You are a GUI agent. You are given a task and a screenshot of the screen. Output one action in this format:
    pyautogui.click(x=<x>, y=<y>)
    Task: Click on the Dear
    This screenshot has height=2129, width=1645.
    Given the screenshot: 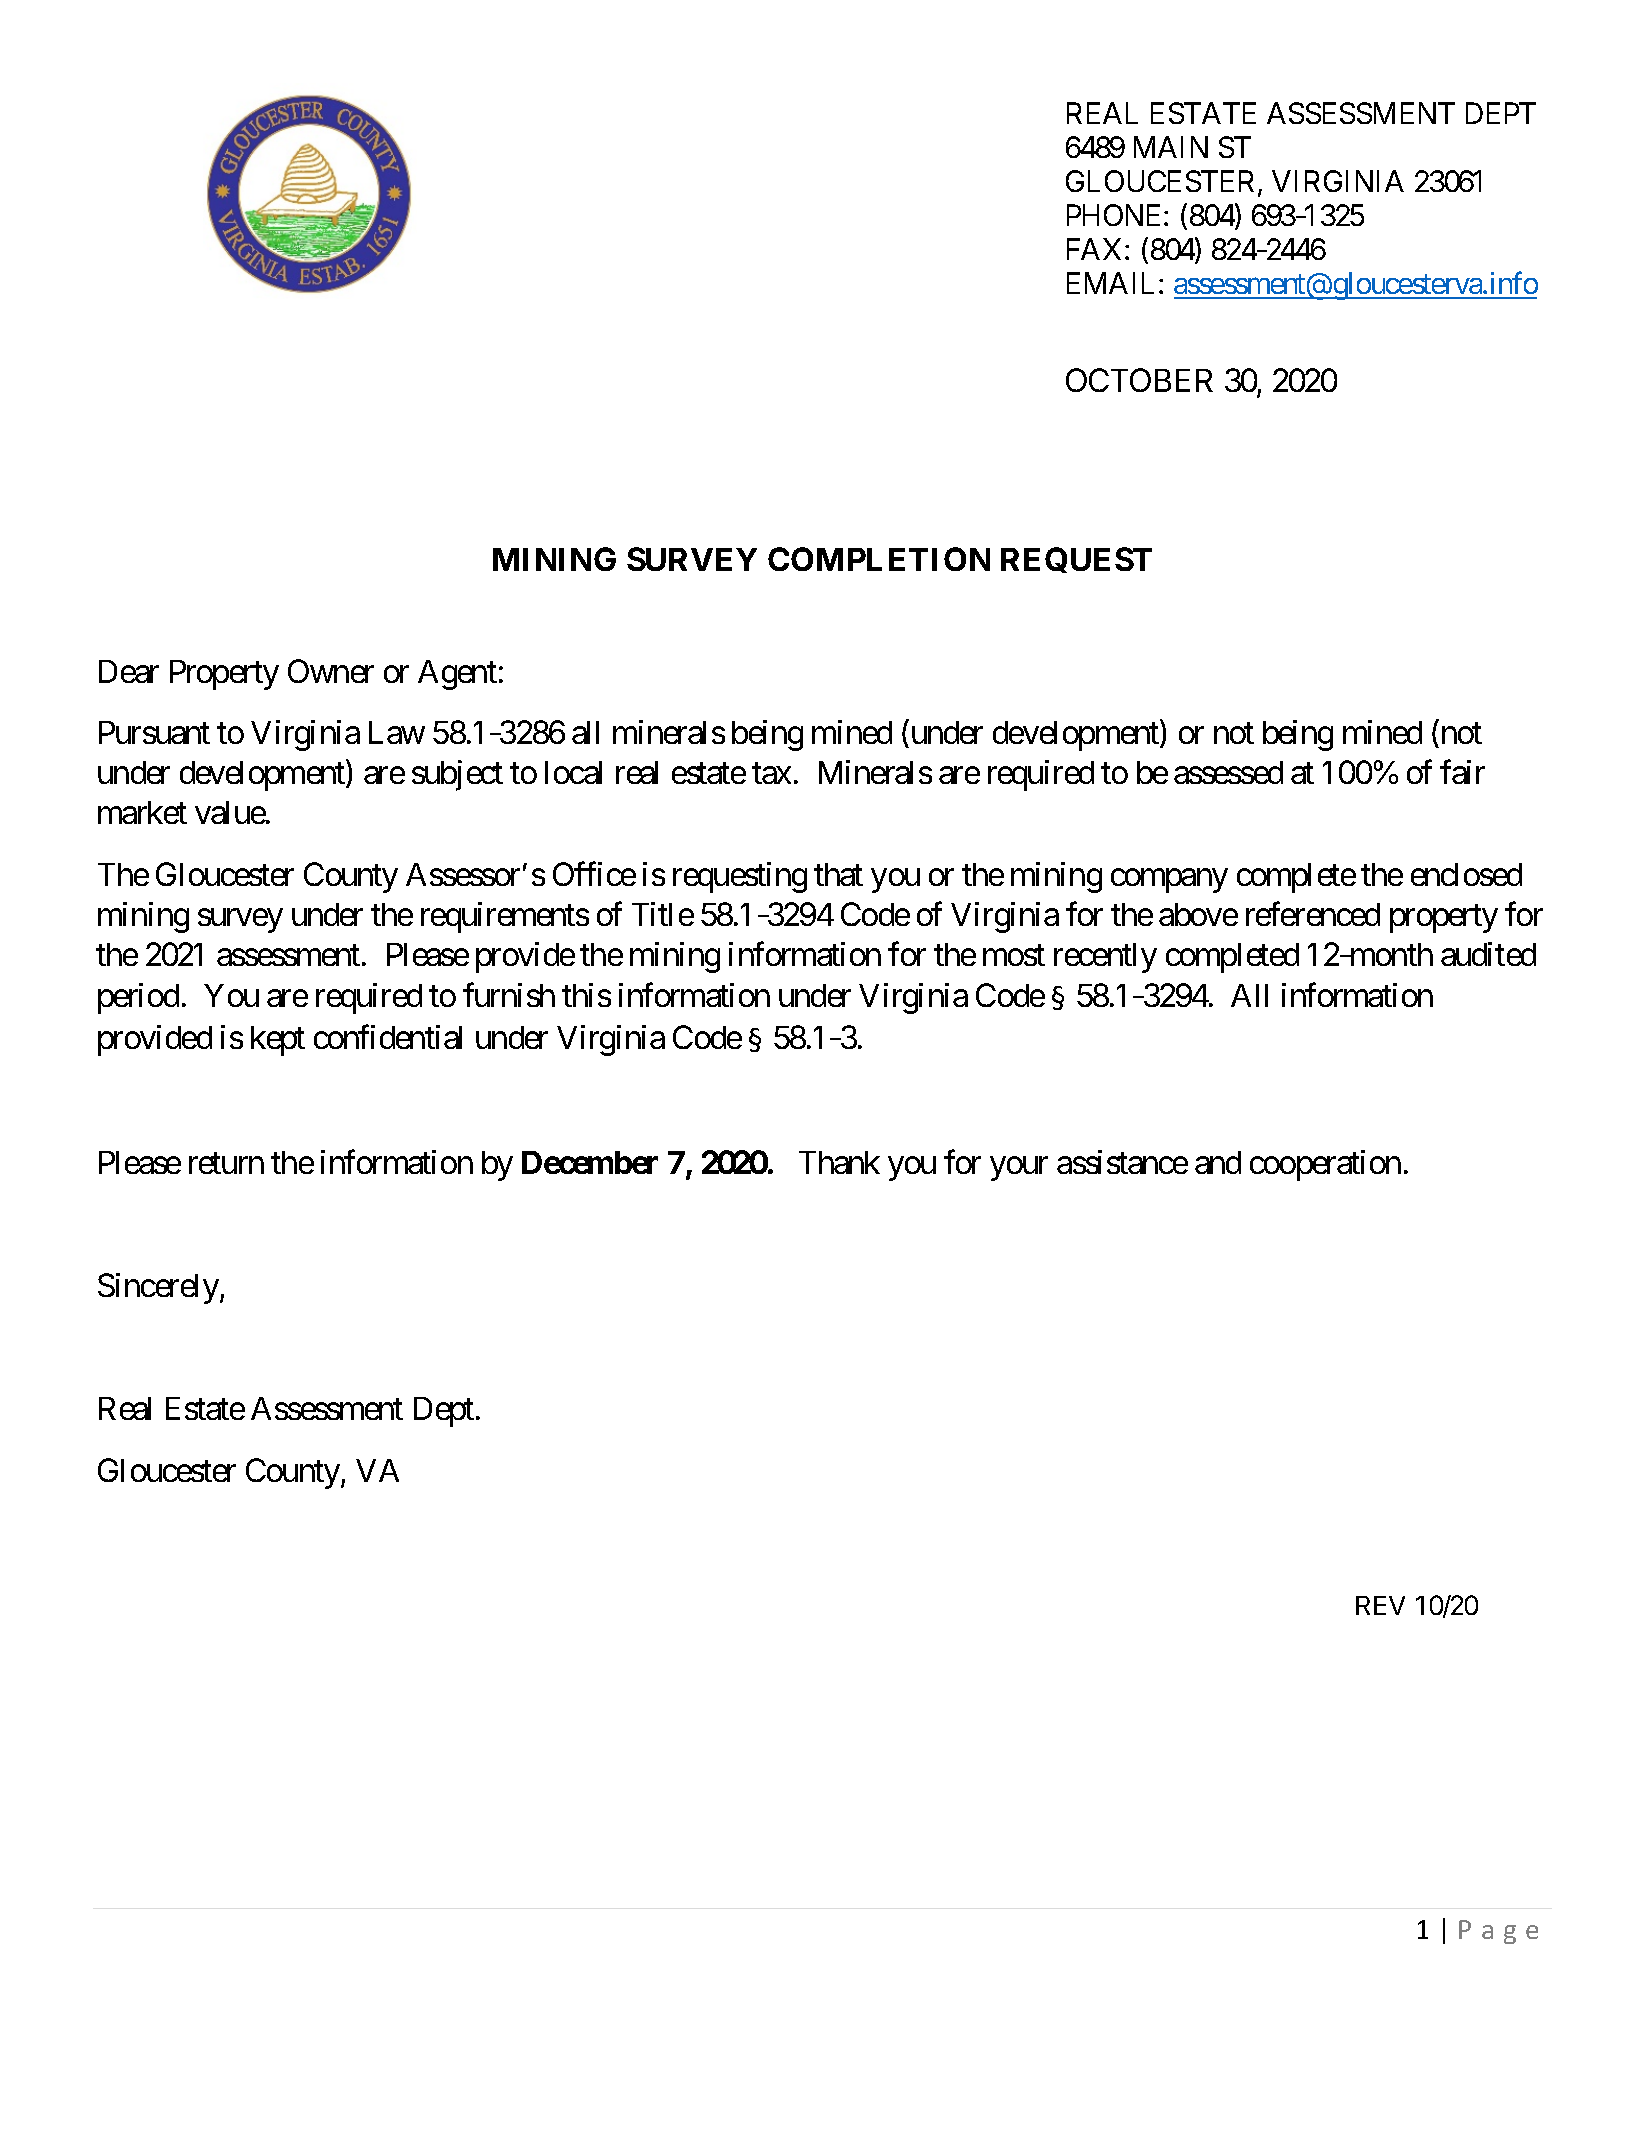 What is the action you would take?
    pyautogui.click(x=129, y=671)
